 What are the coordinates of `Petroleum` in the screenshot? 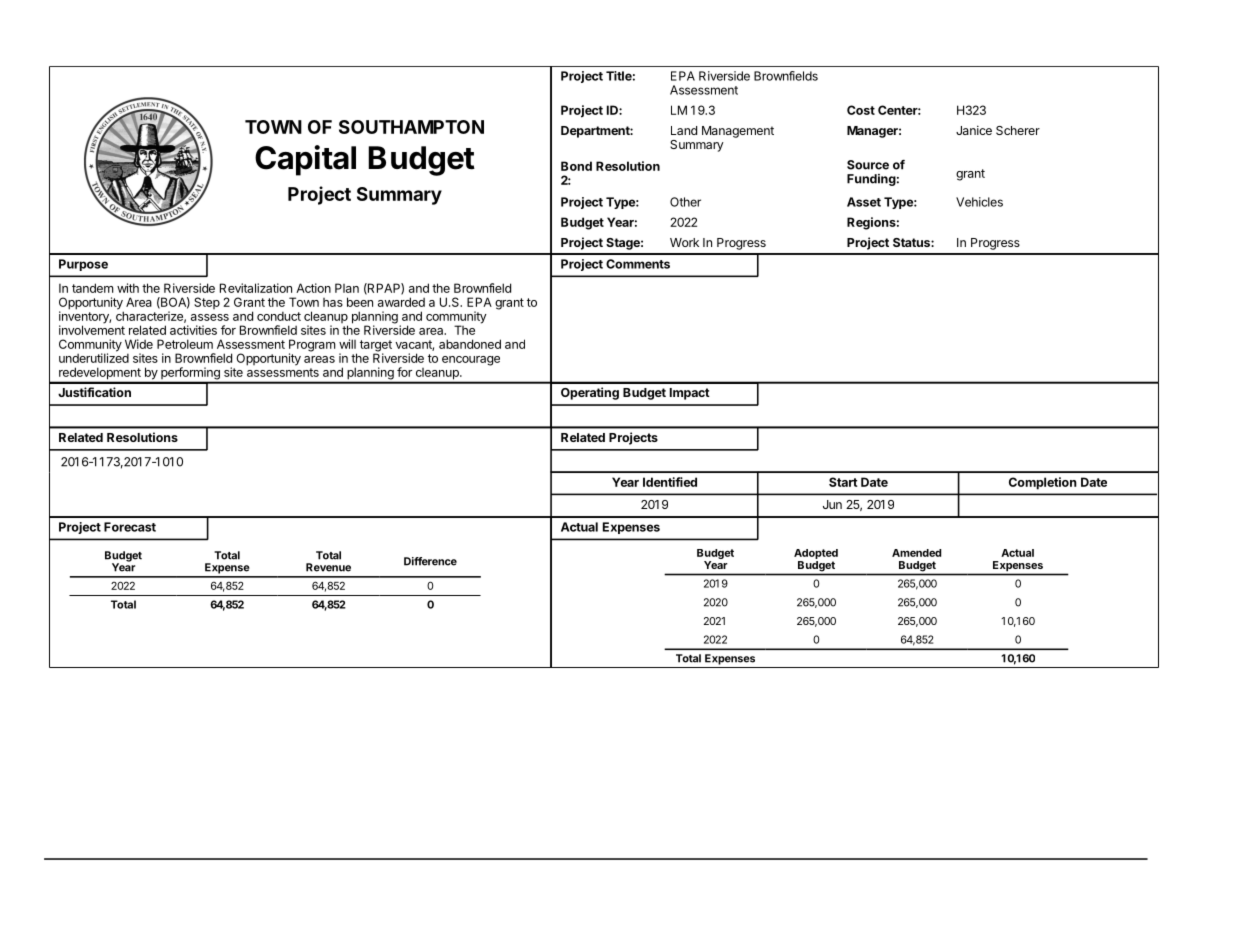 It's located at (185, 344).
